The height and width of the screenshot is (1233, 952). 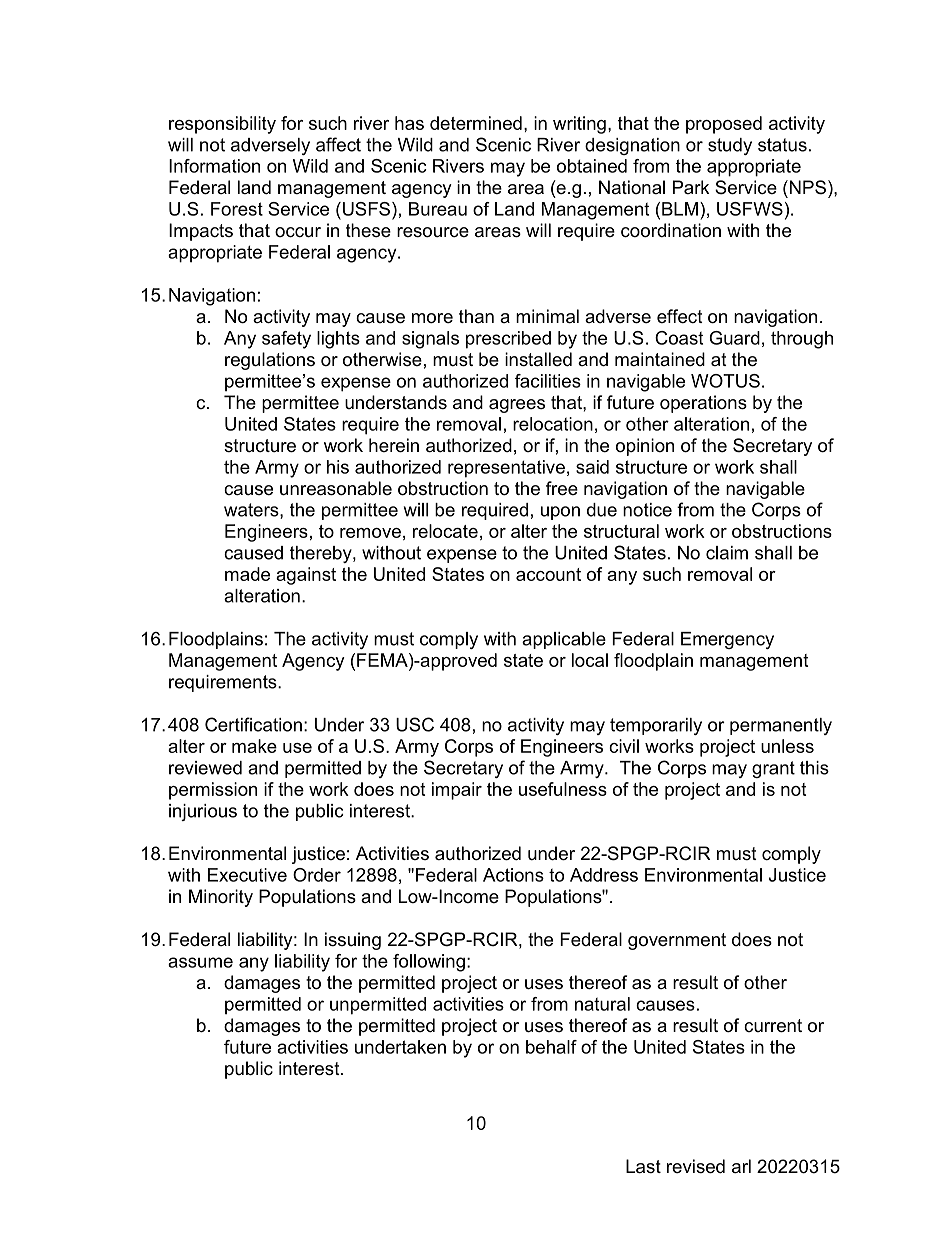 I want to click on Actions, so click(x=513, y=875).
